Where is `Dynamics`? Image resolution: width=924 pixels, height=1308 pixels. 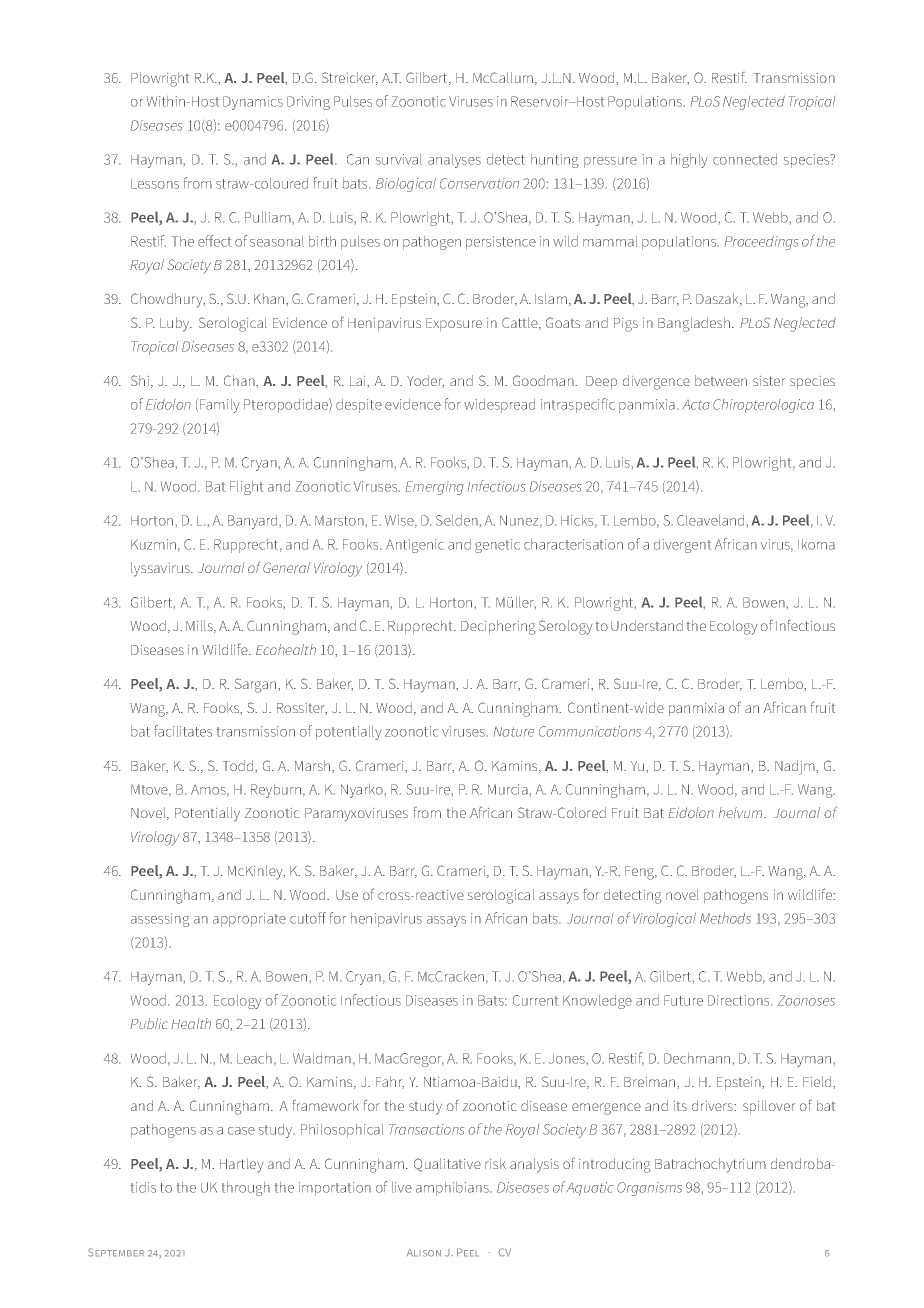
Dynamics is located at coordinates (253, 103).
